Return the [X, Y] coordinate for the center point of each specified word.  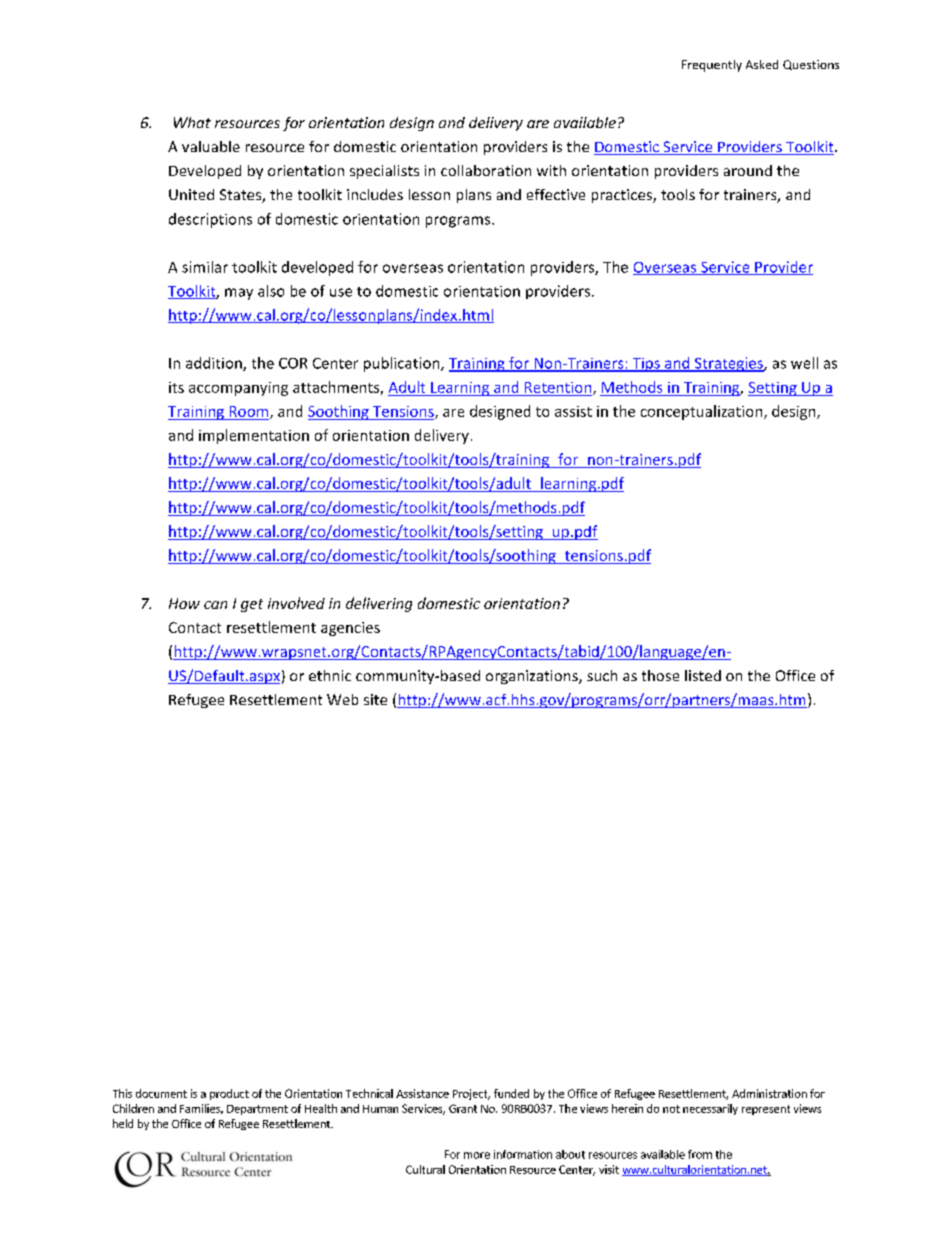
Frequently [712, 66]
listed [703, 675]
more [477, 1155]
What [192, 122]
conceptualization [703, 412]
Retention [559, 388]
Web [342, 699]
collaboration [486, 170]
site [375, 699]
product [229, 1094]
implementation [254, 436]
